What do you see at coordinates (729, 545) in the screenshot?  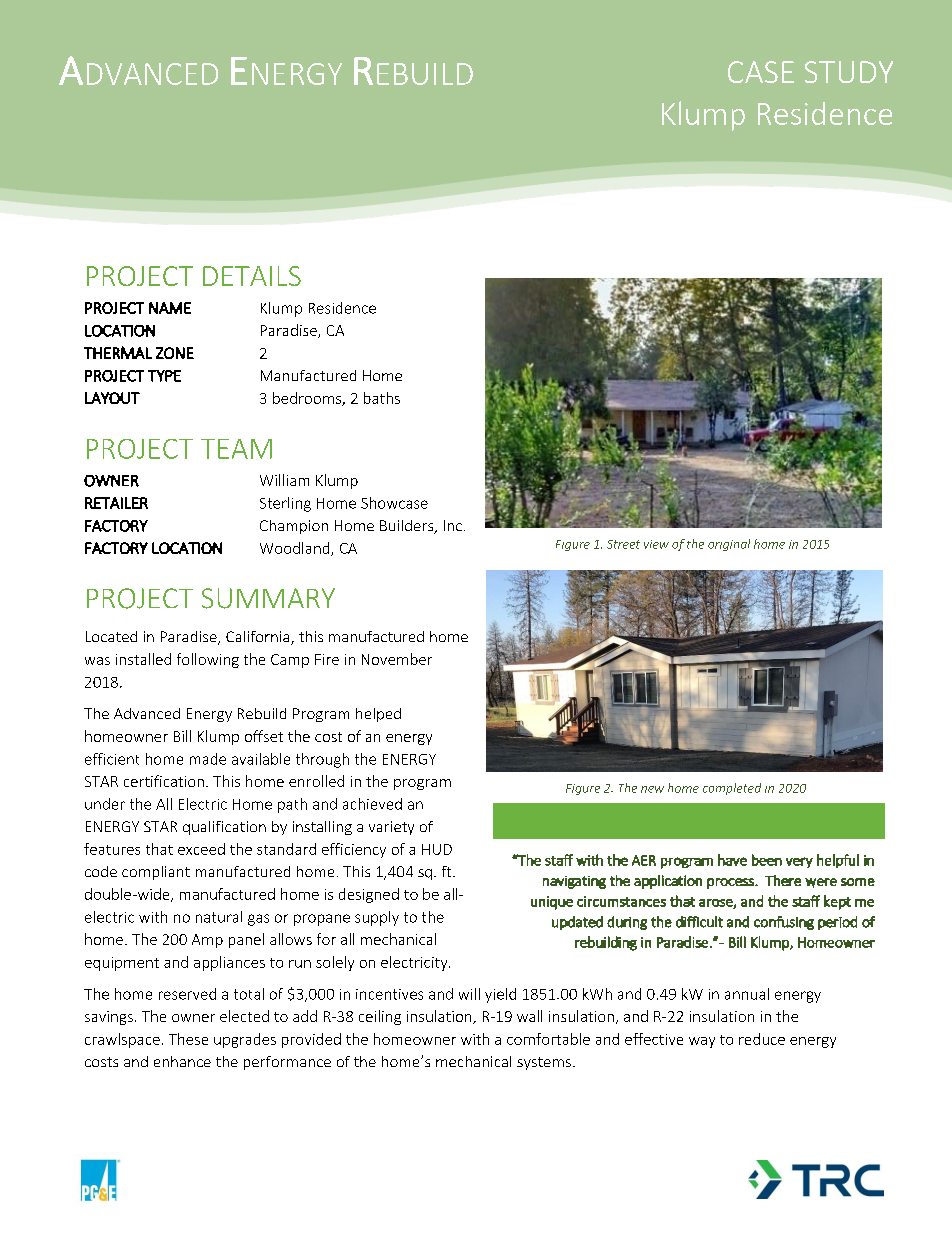 I see `original` at bounding box center [729, 545].
